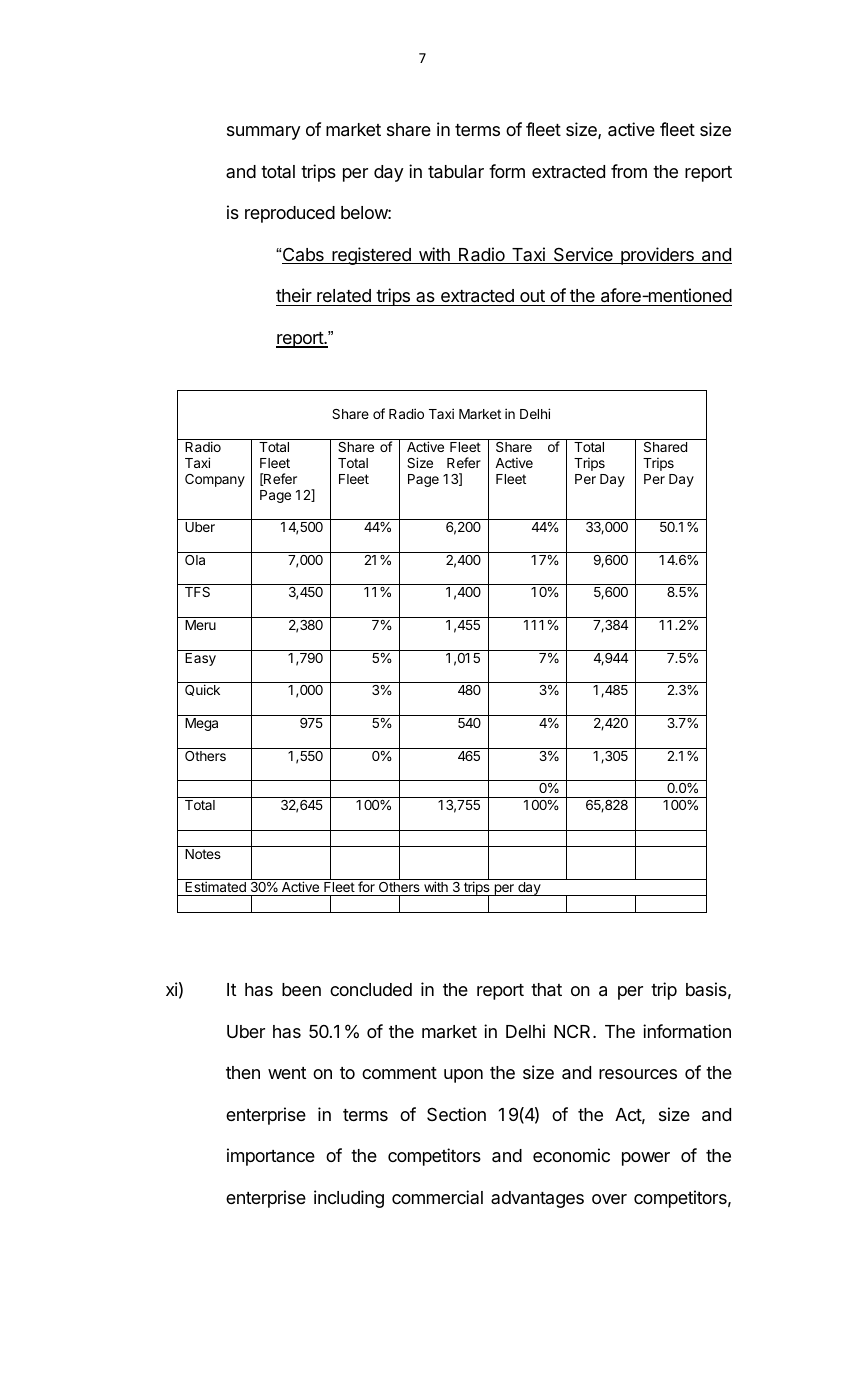  What do you see at coordinates (456, 172) in the screenshot?
I see `tabular` at bounding box center [456, 172].
